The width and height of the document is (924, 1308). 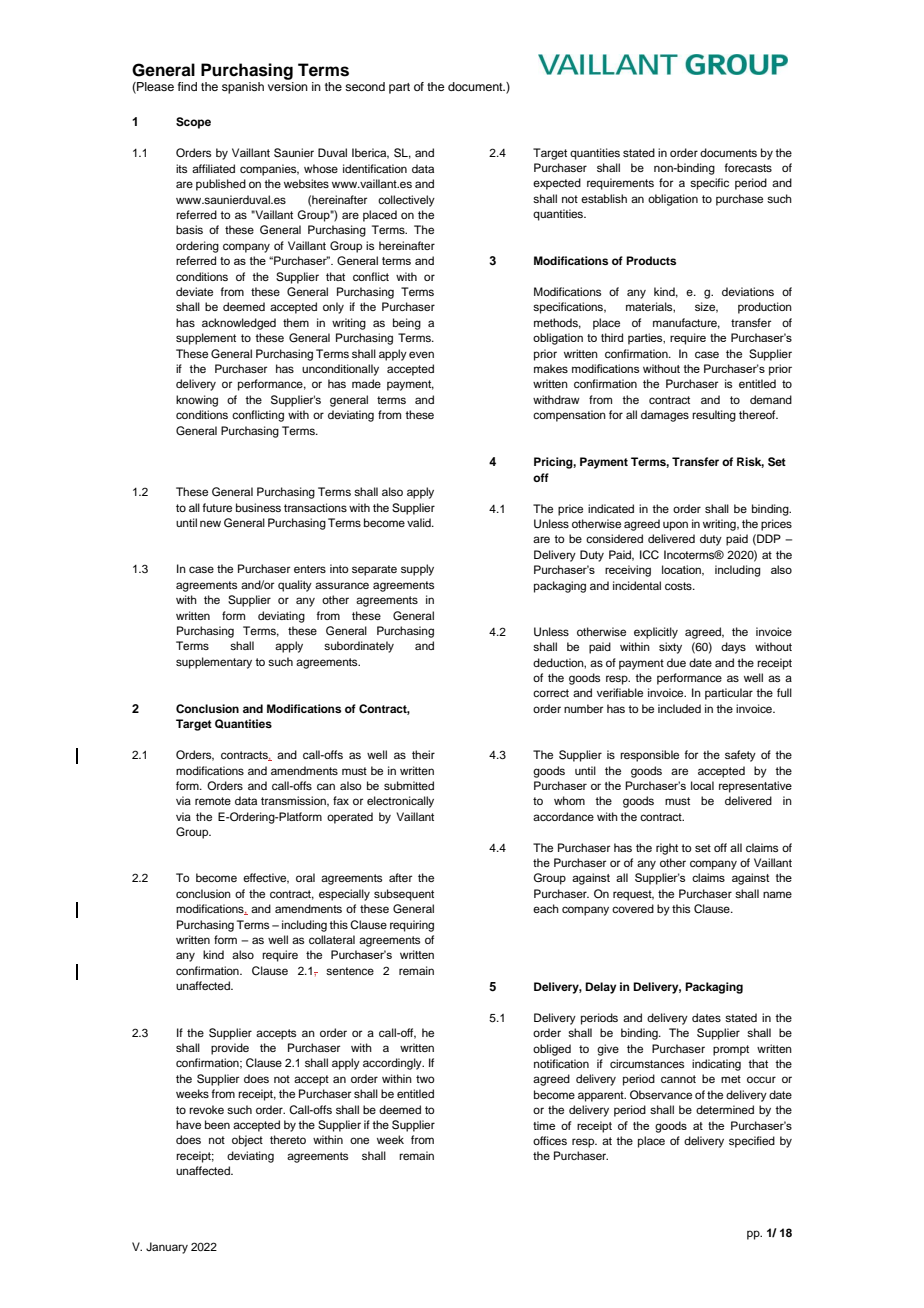 What do you see at coordinates (295, 586) in the document?
I see `quality` at bounding box center [295, 586].
